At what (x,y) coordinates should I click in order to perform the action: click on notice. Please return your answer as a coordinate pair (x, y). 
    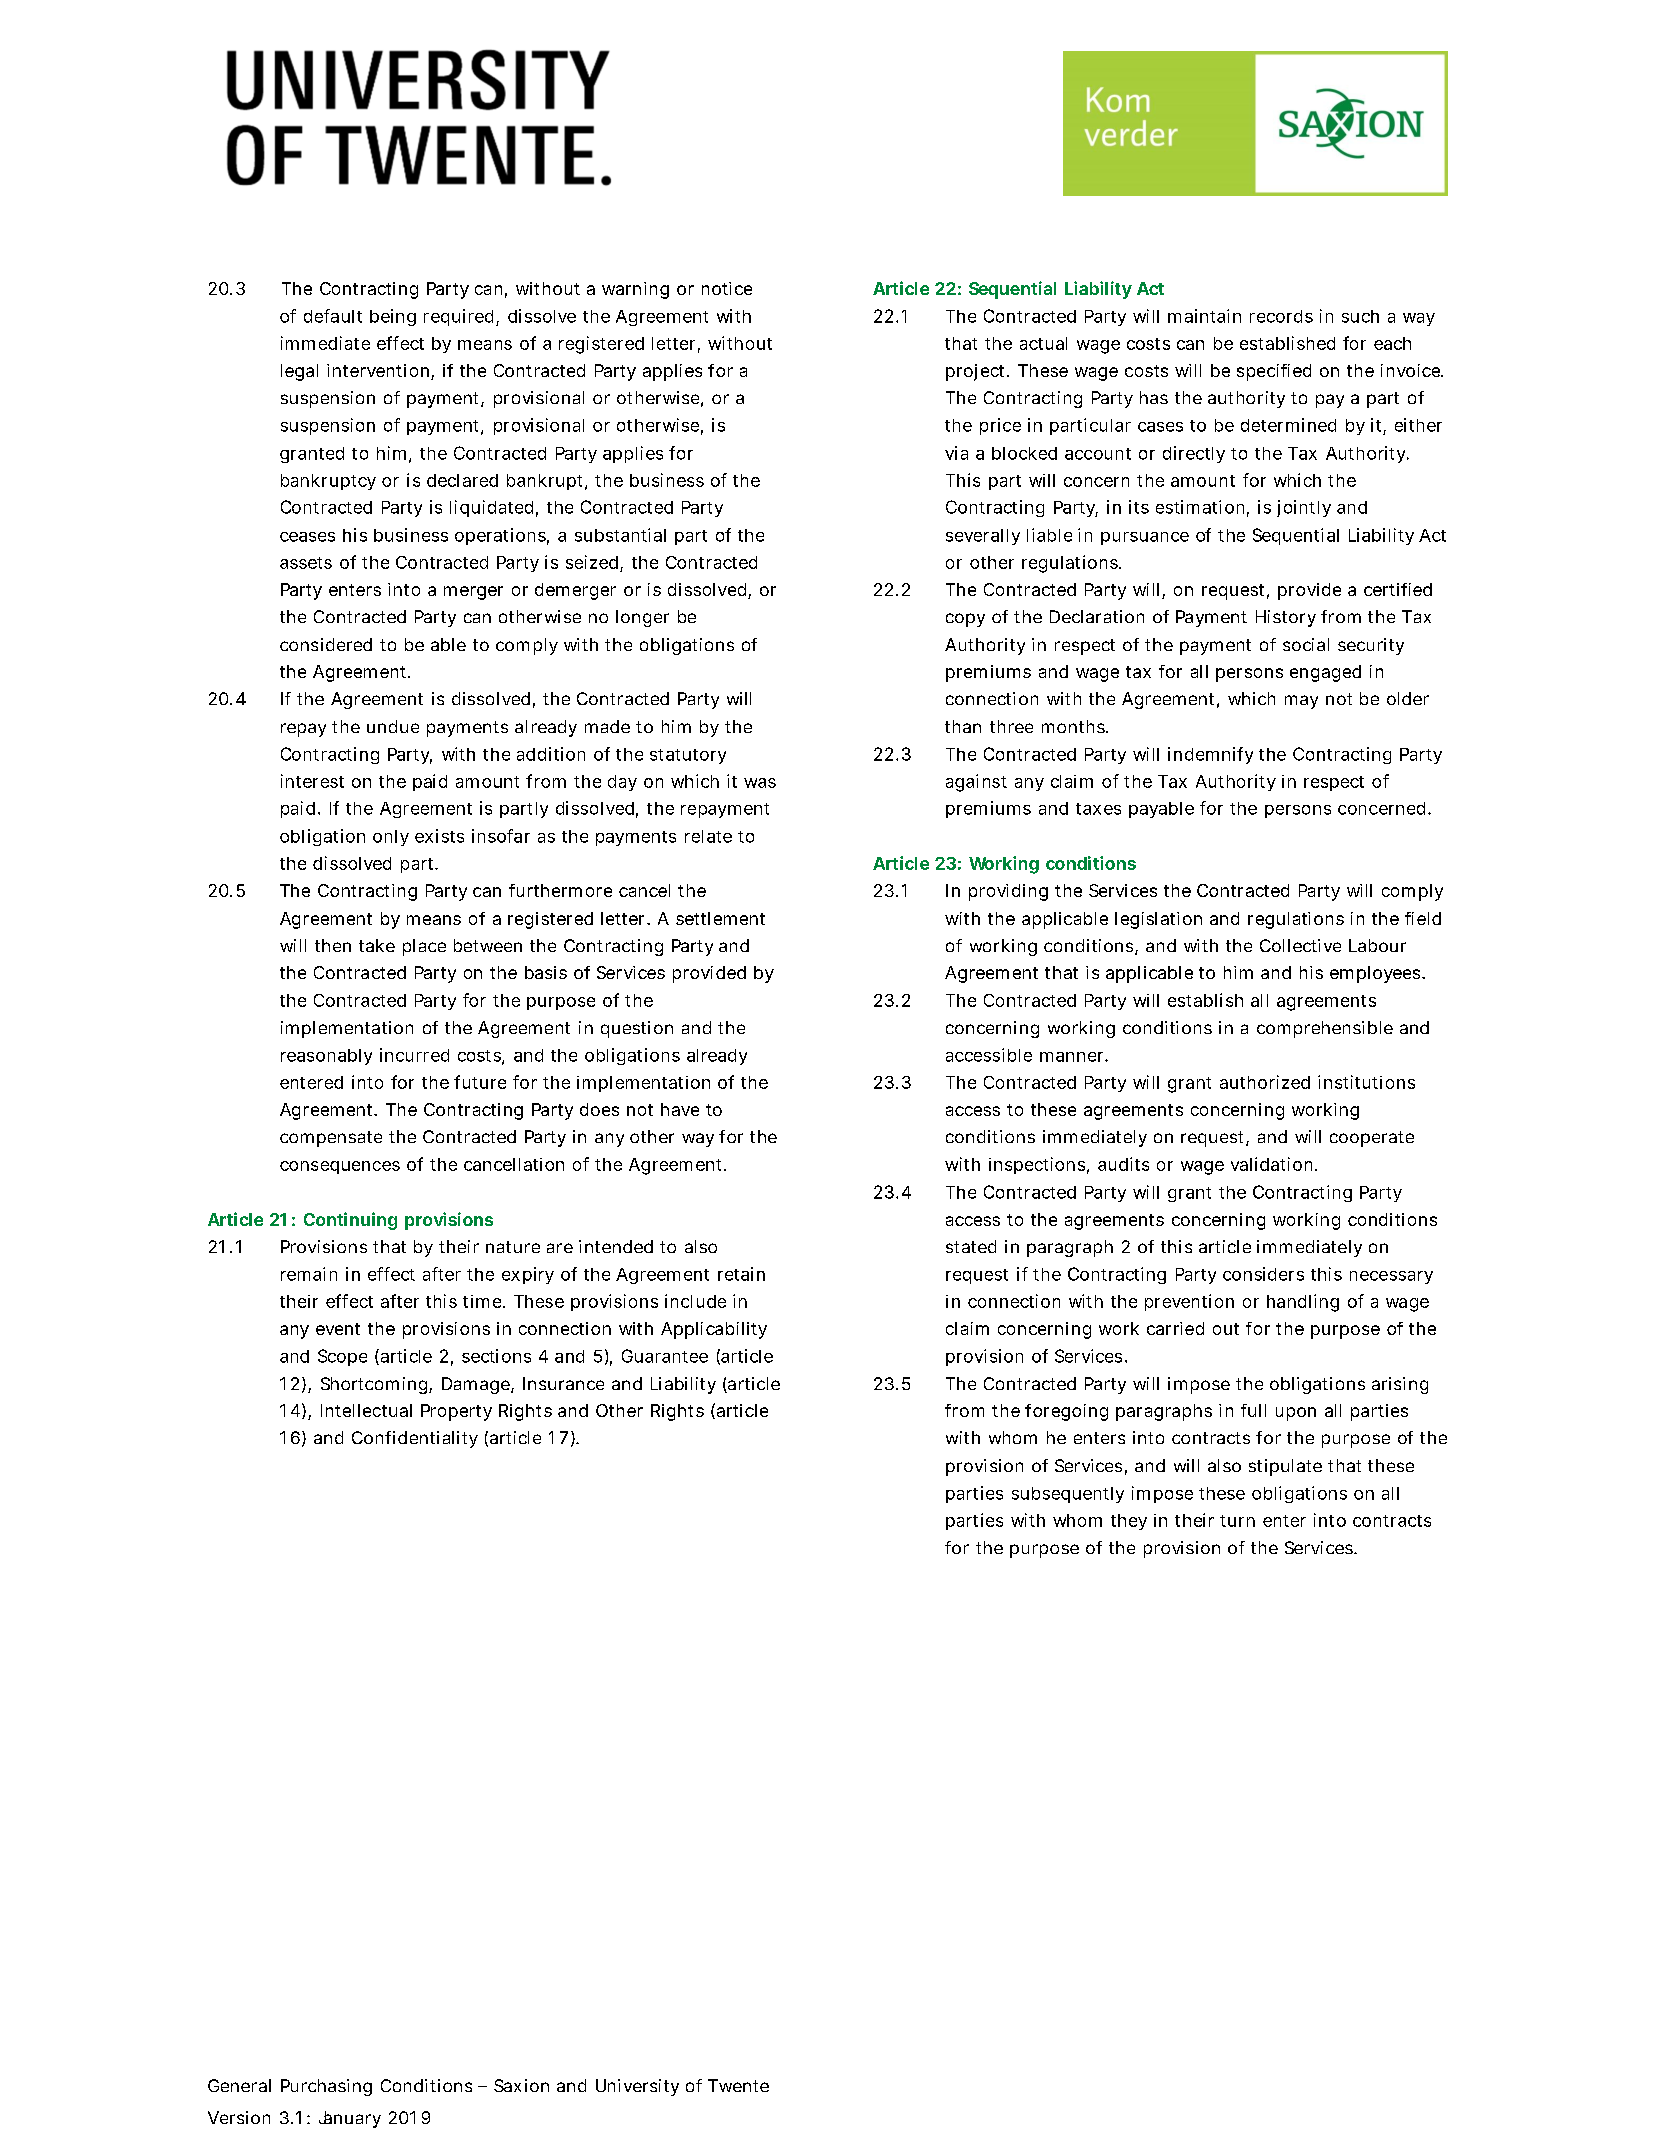
    Looking at the image, I should click on (727, 288).
